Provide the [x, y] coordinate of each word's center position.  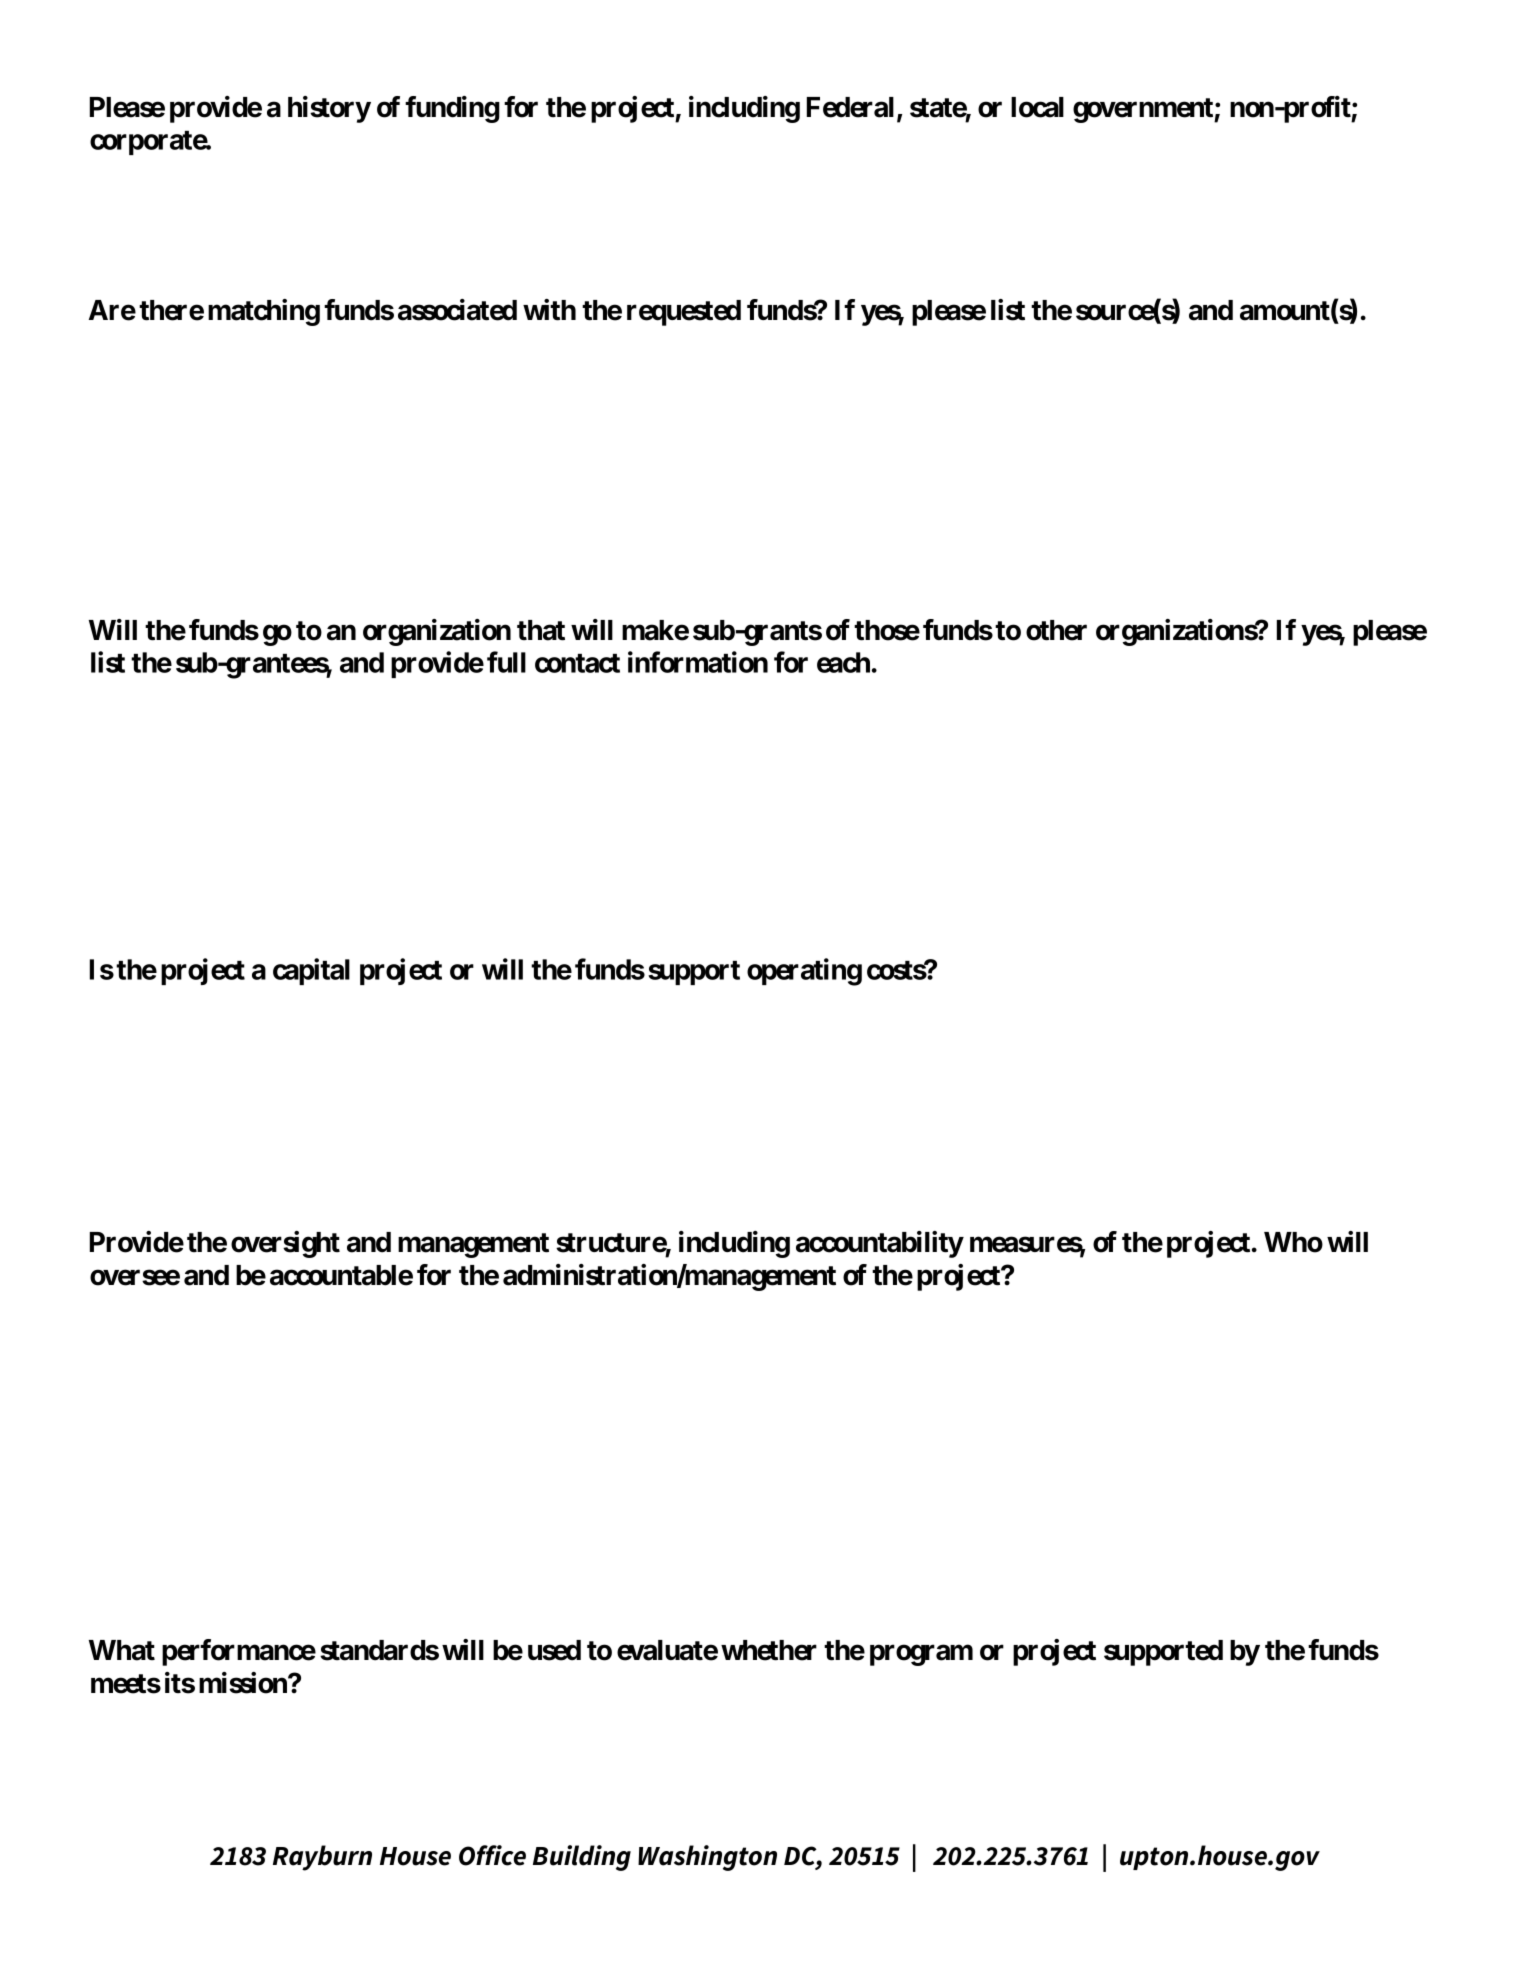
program [921, 1655]
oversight [285, 1244]
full [506, 662]
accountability [880, 1244]
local [1037, 107]
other [1056, 630]
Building [582, 1858]
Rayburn [322, 1858]
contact [577, 663]
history [329, 109]
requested [684, 313]
